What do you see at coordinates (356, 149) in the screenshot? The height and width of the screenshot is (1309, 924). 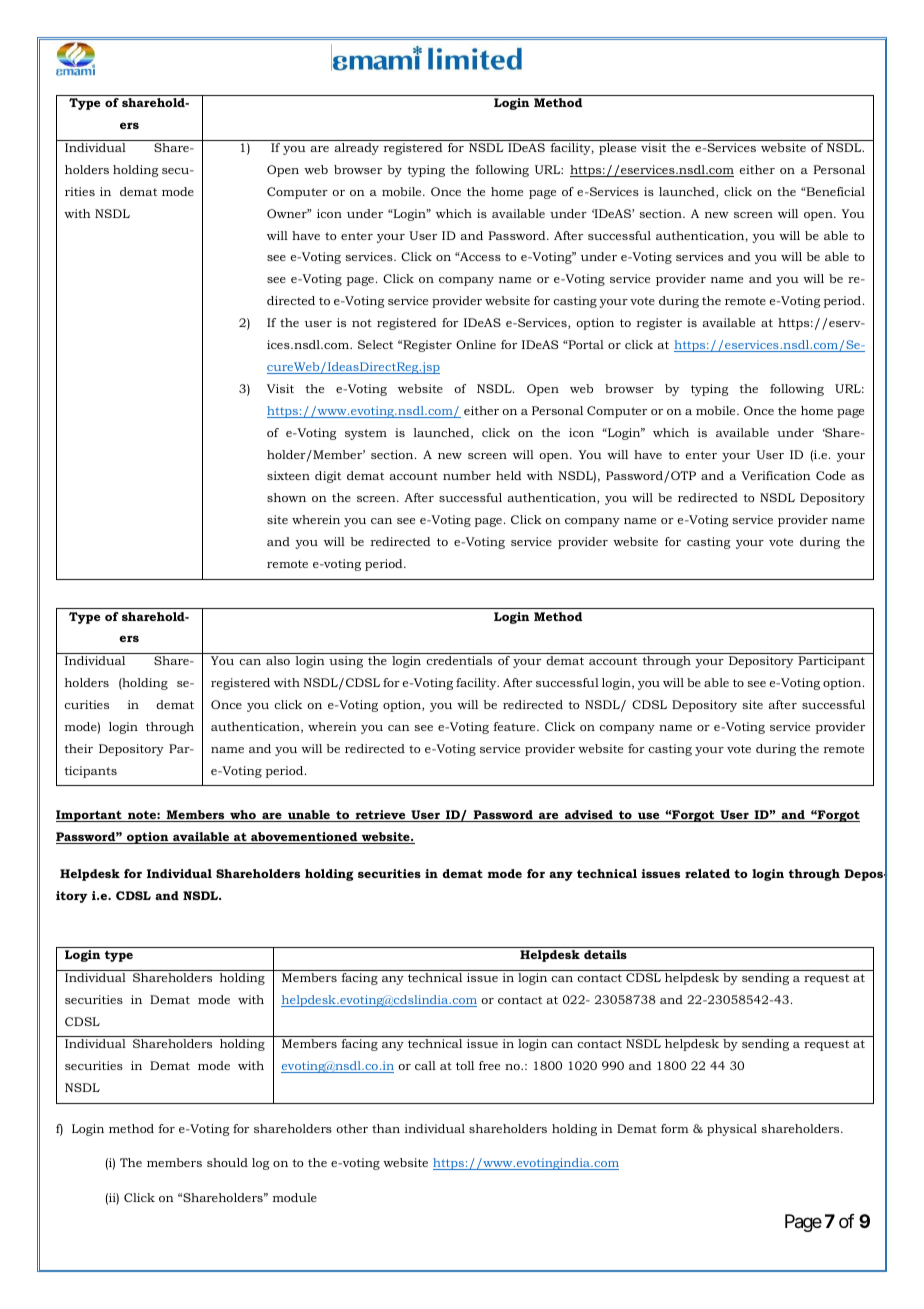 I see `already` at bounding box center [356, 149].
